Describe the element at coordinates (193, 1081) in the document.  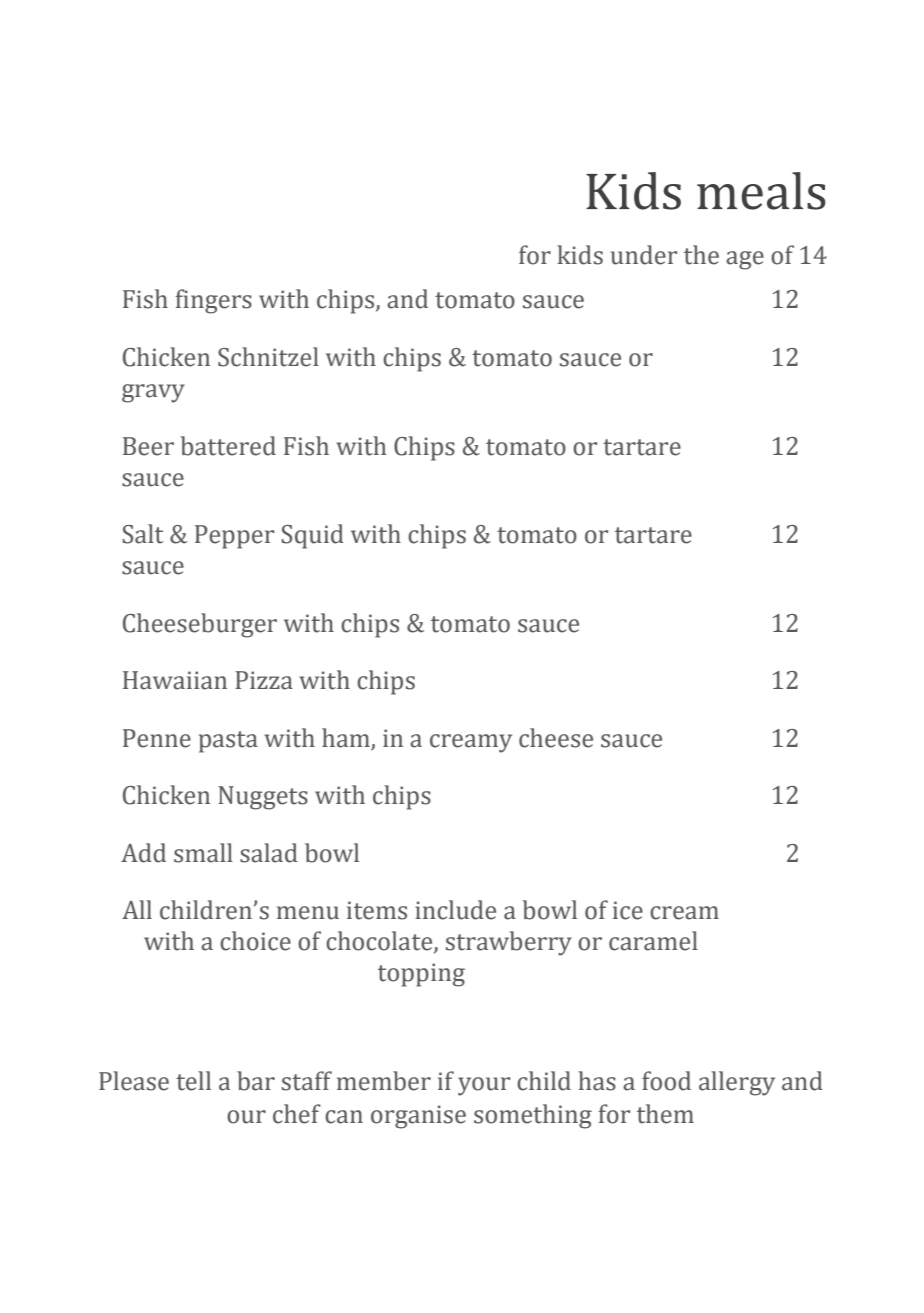
I see `tell` at that location.
